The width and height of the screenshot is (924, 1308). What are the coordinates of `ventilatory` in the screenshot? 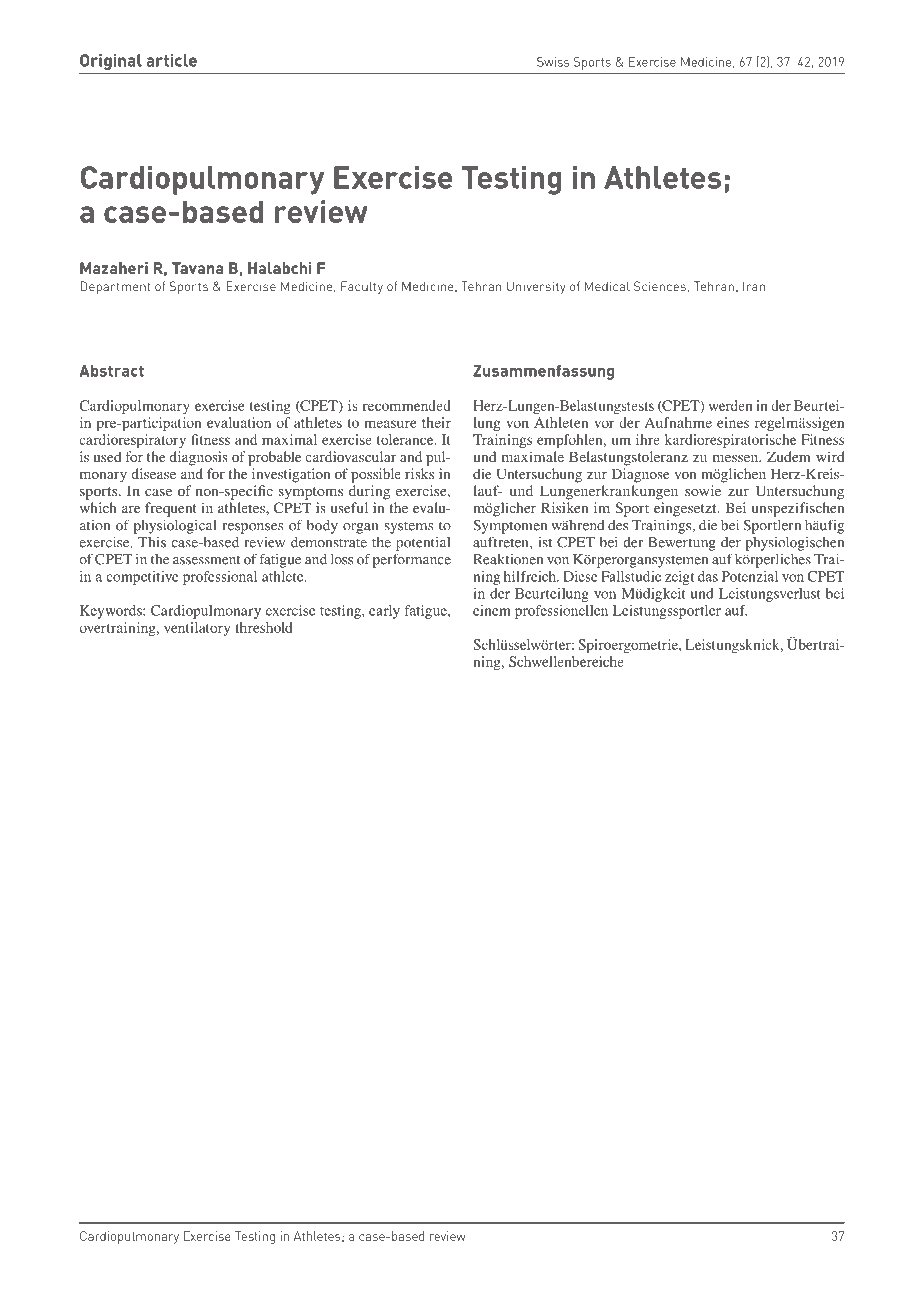 It's located at (197, 629).
